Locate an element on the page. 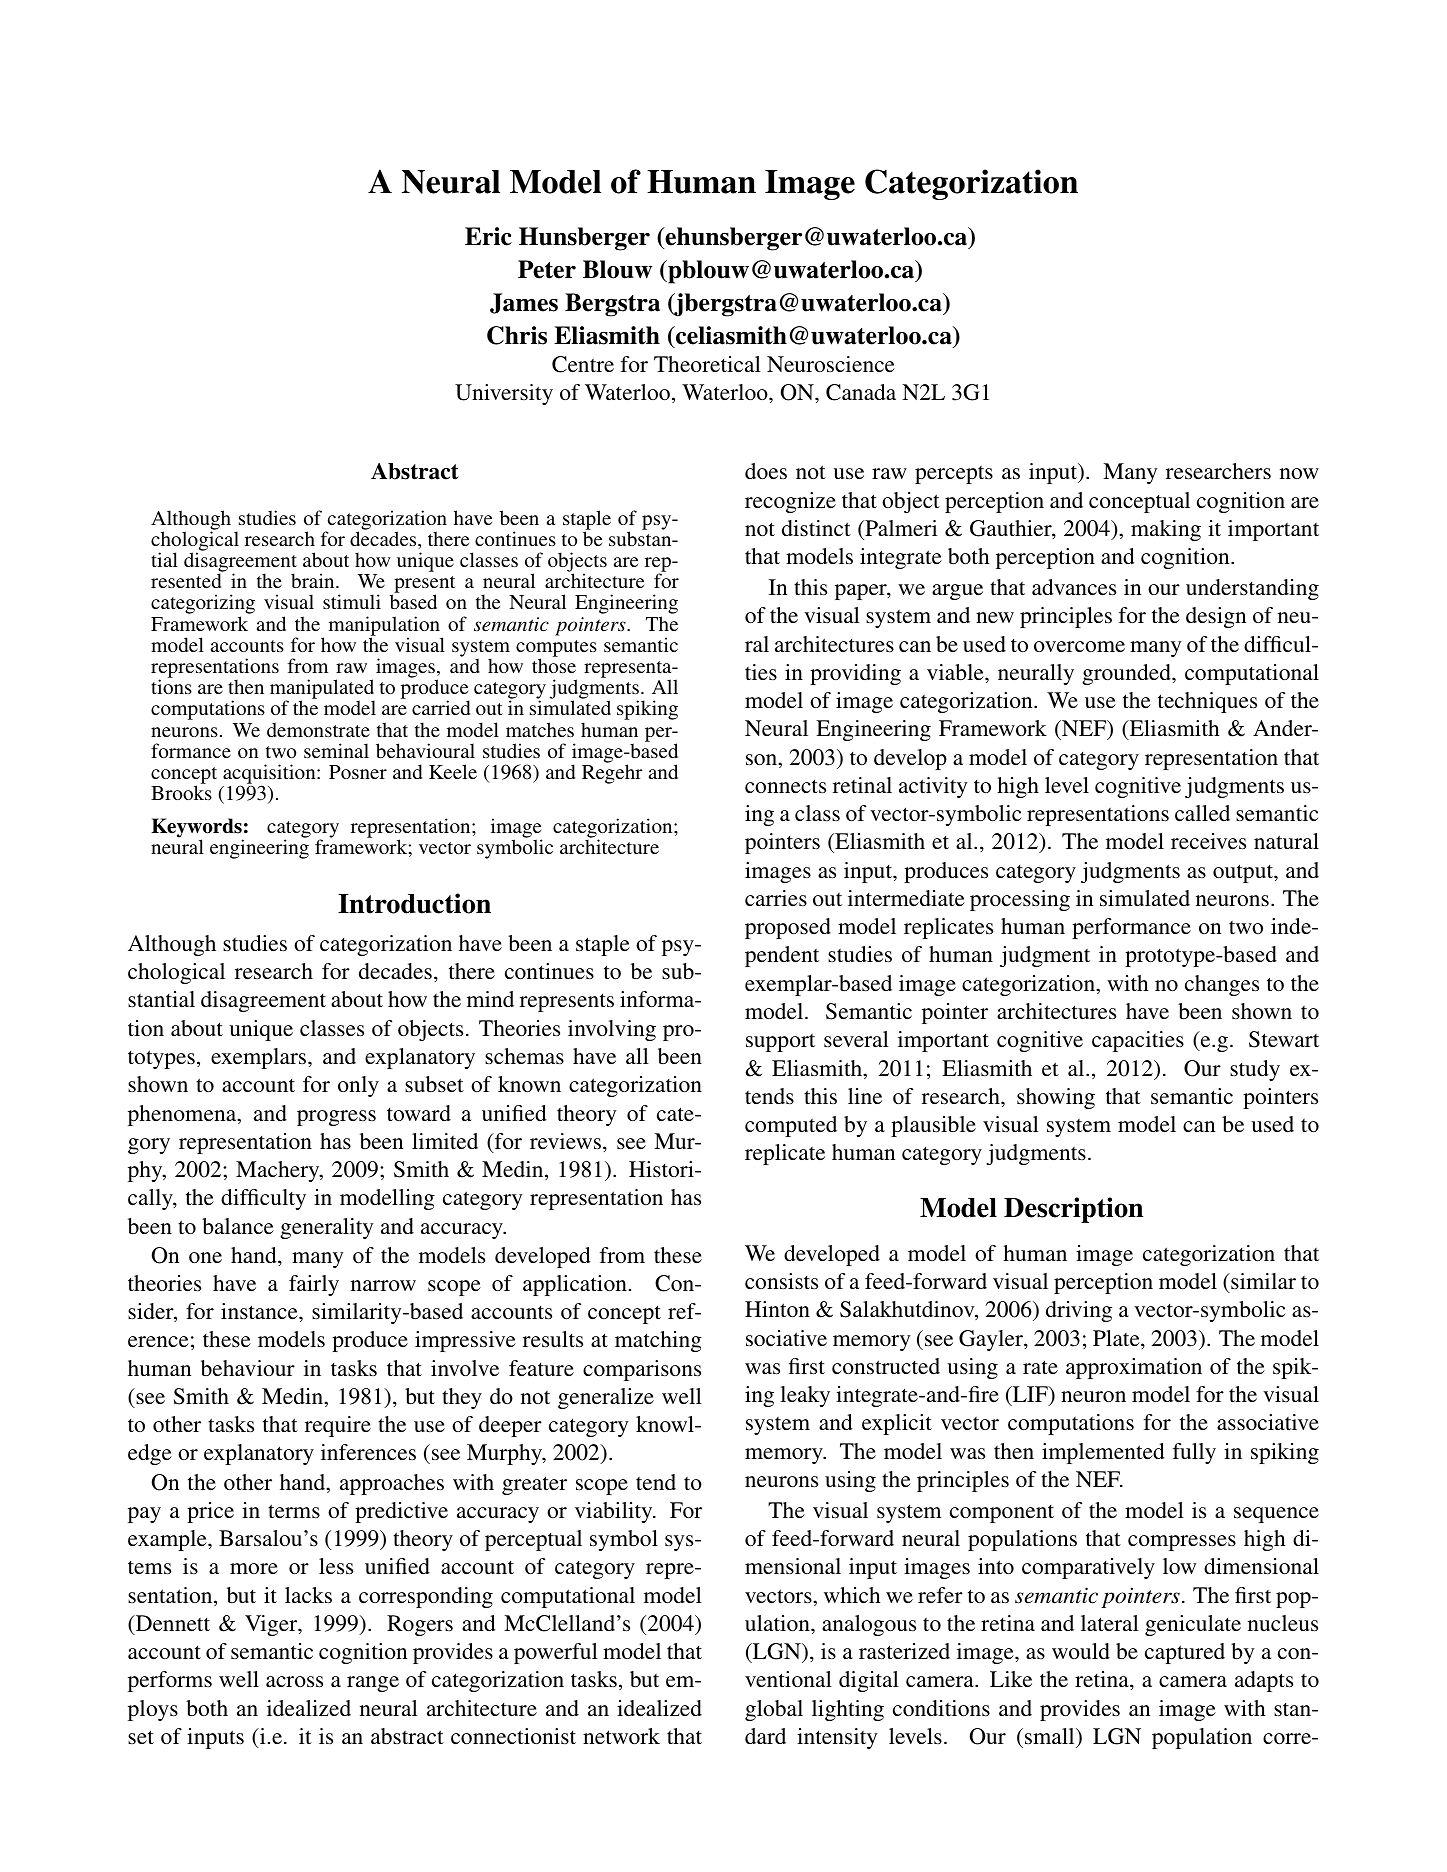 The width and height of the image is (1447, 1872). Theoretical is located at coordinates (707, 364).
